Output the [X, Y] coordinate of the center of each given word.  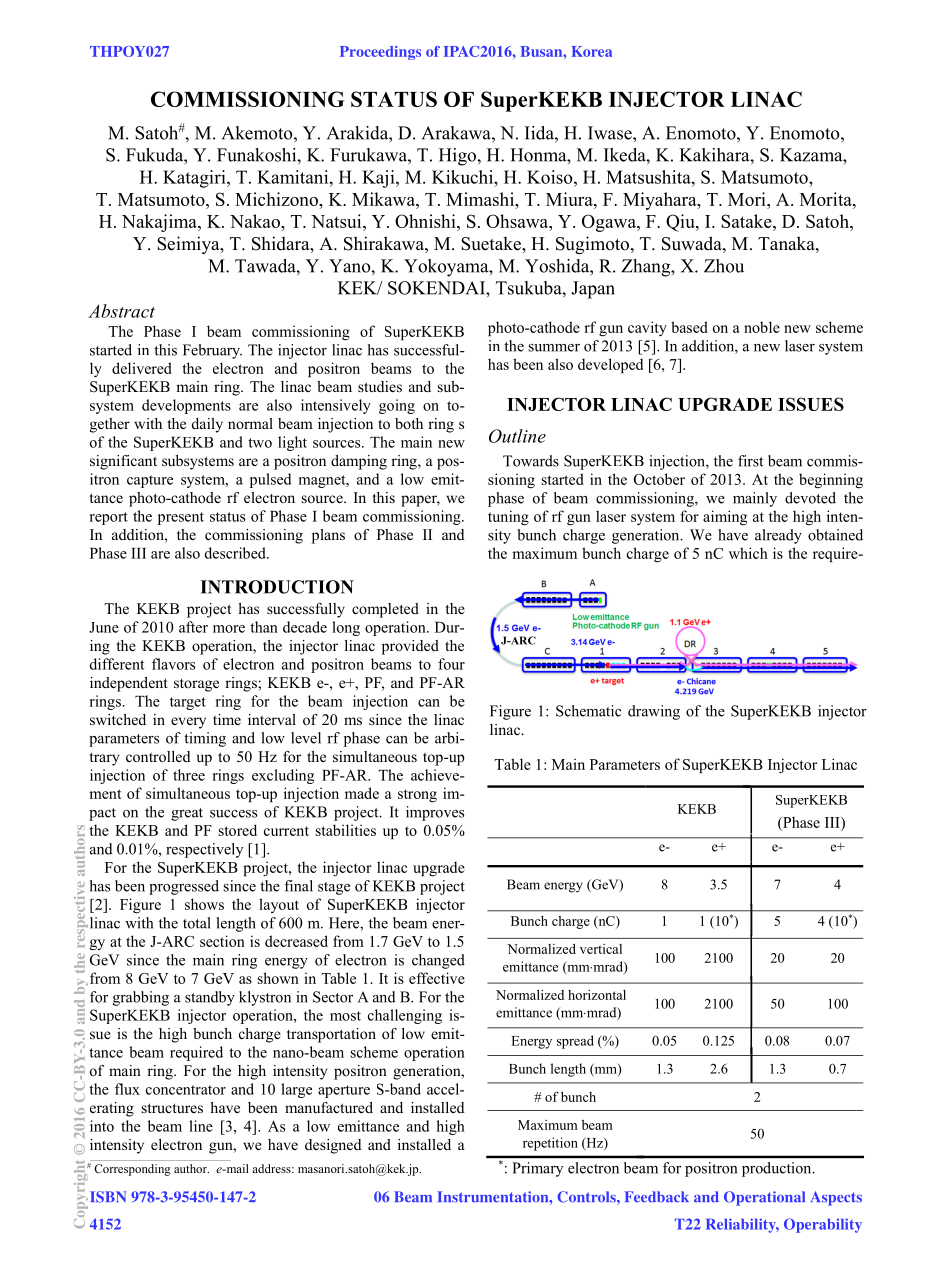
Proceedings [380, 53]
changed [438, 961]
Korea [591, 51]
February [212, 351]
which [748, 553]
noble [762, 327]
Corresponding [132, 1170]
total [197, 923]
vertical [601, 949]
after [193, 627]
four [451, 664]
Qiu [681, 223]
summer [554, 348]
